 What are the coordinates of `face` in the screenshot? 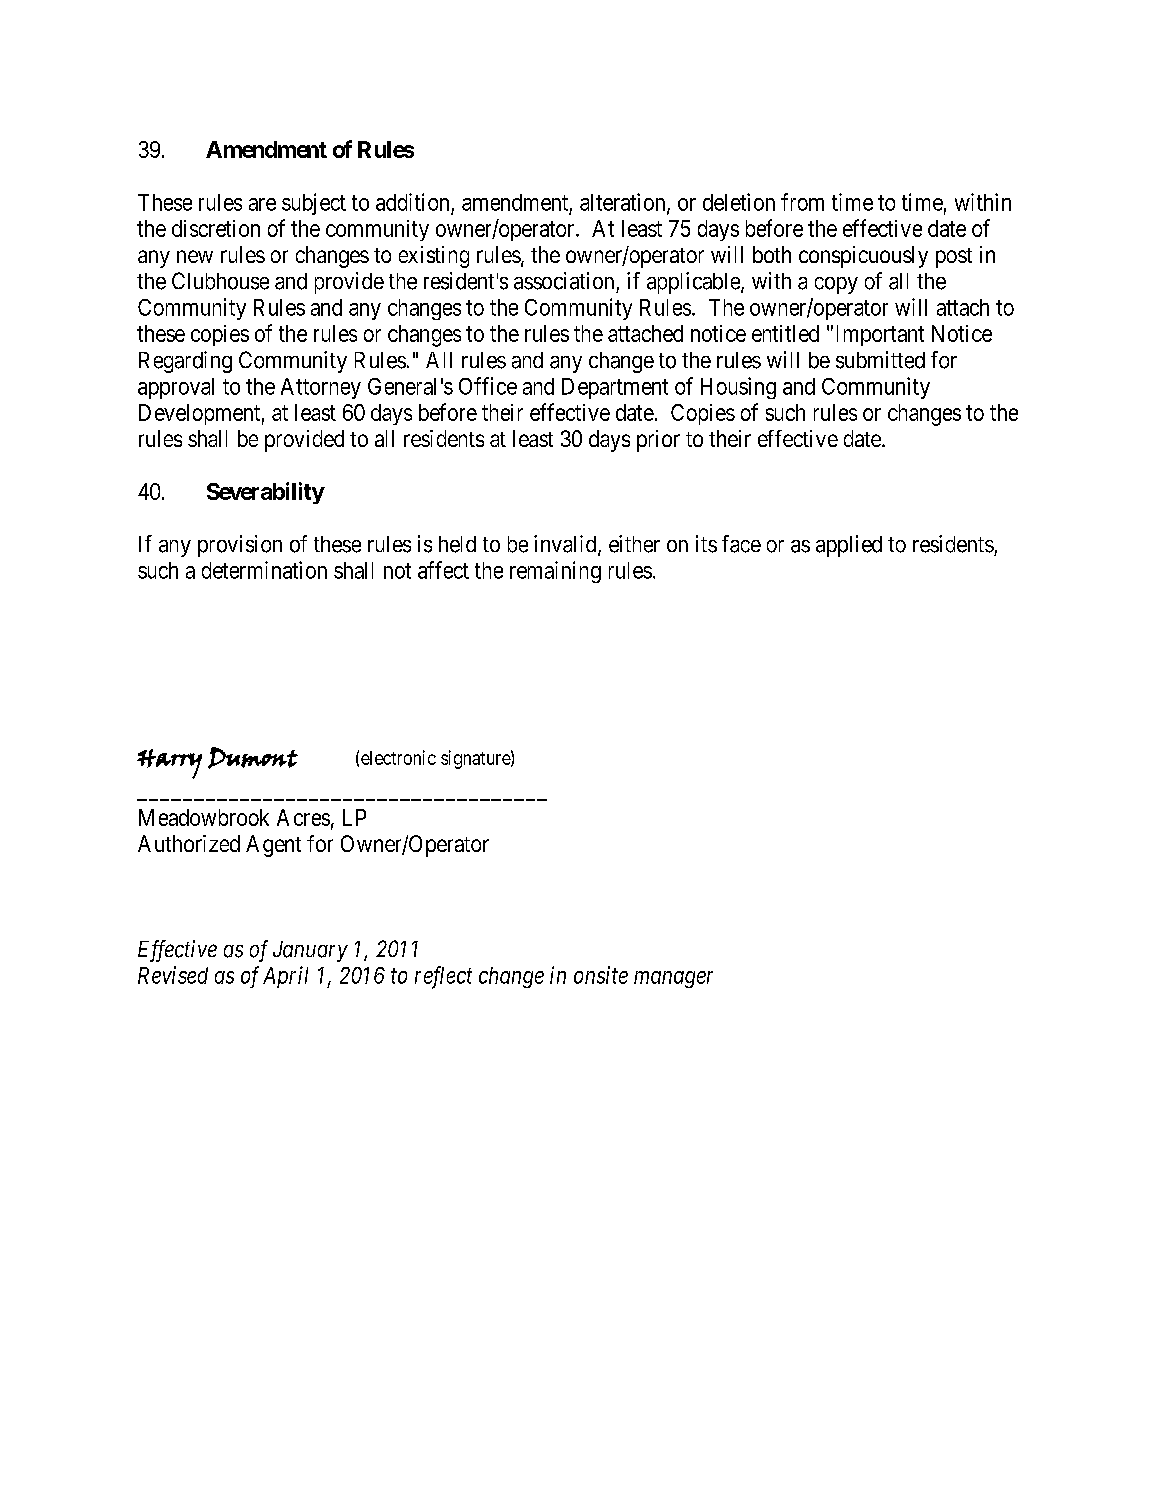 It's located at (741, 544).
